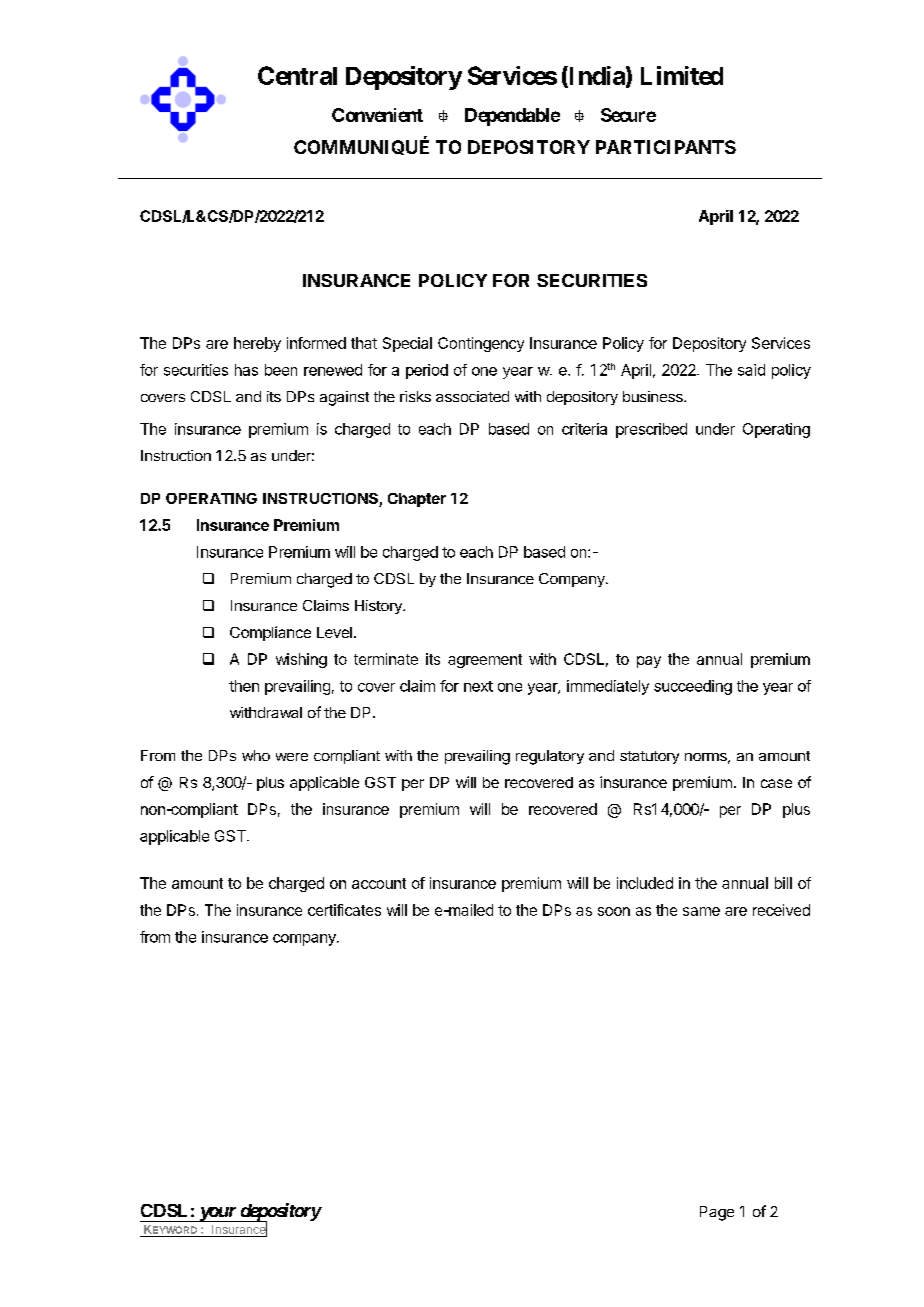 This document has height=1307, width=924. Describe the element at coordinates (701, 911) in the document. I see `same` at that location.
